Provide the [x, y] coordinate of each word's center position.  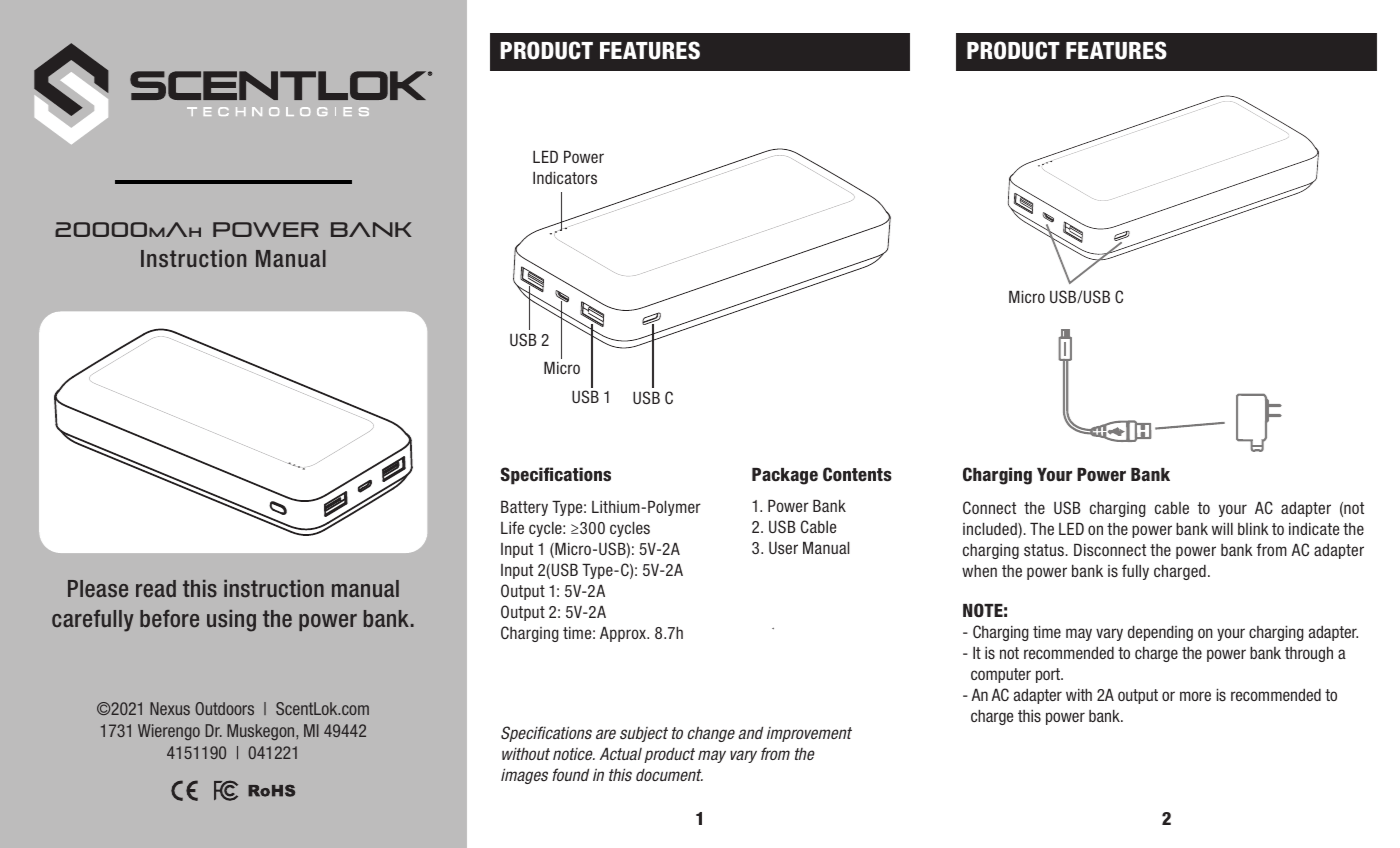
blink [1253, 529]
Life [512, 527]
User [783, 548]
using [231, 621]
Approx [624, 634]
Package [785, 476]
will [1222, 529]
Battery [524, 508]
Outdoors [224, 708]
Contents [857, 474]
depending [1160, 633]
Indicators [565, 178]
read [156, 588]
